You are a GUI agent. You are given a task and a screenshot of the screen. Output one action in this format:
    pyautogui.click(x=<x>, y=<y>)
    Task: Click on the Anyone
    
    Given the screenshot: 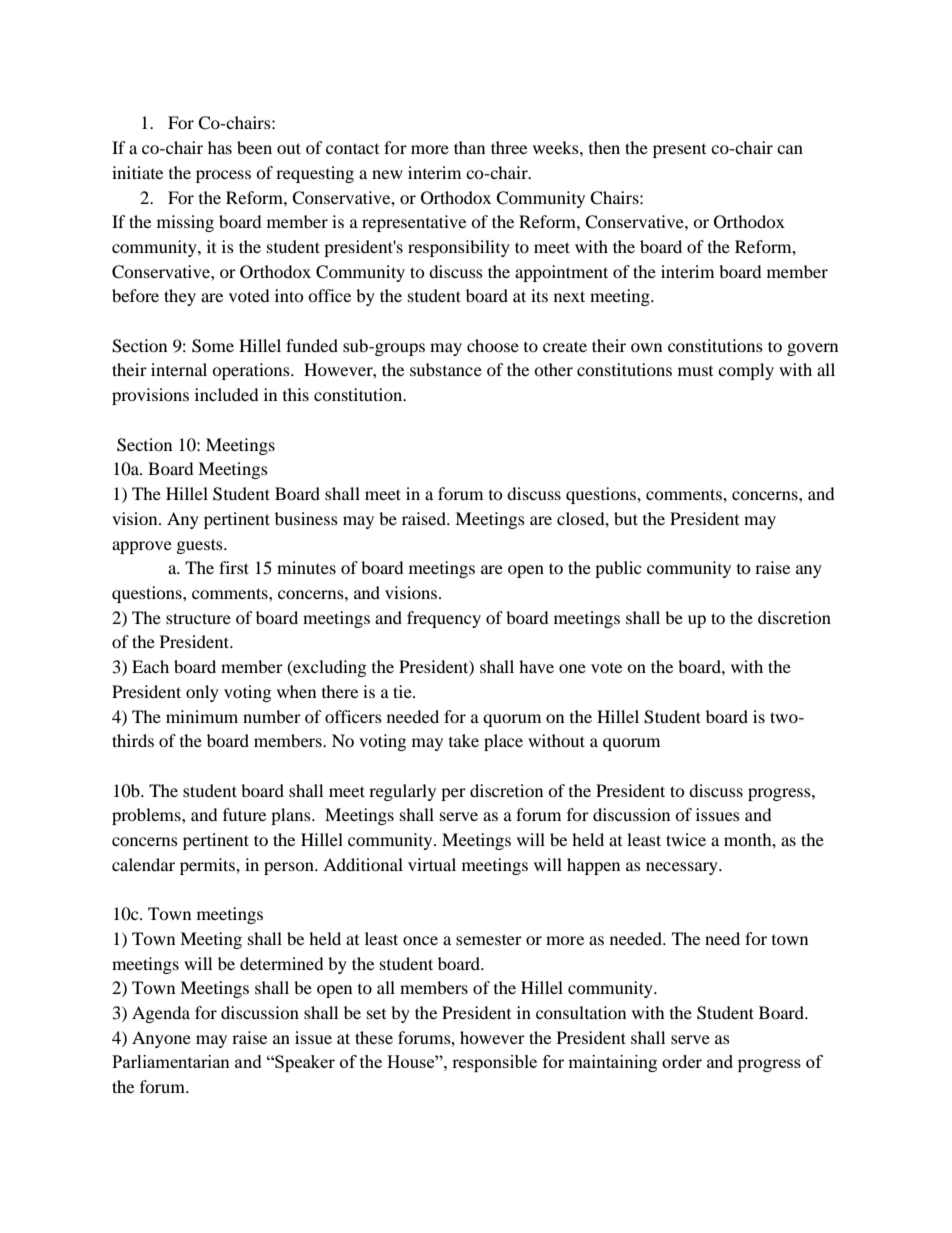 What is the action you would take?
    pyautogui.click(x=161, y=1039)
